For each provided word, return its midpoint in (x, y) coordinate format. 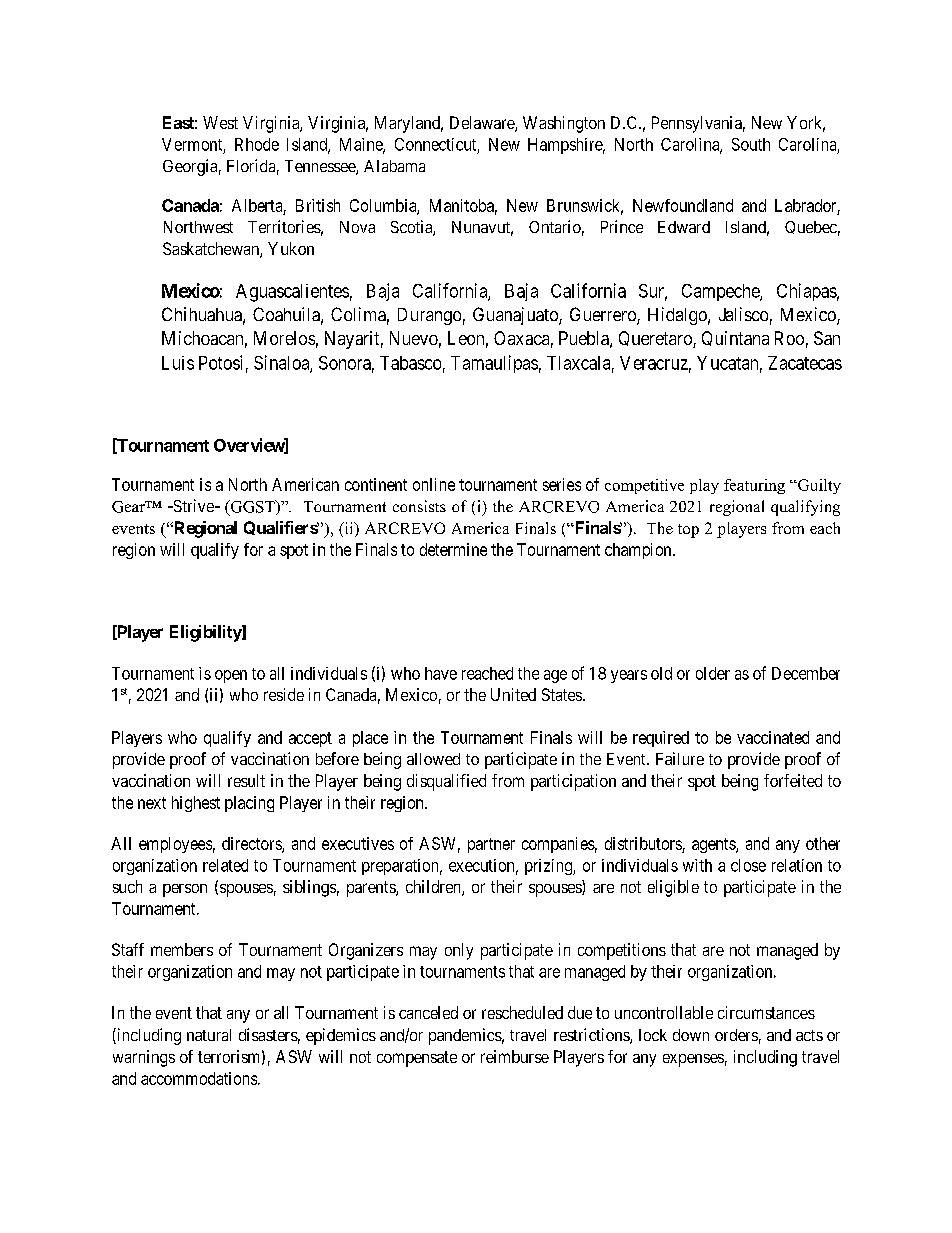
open (231, 676)
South (751, 144)
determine (453, 549)
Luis (178, 363)
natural (209, 1035)
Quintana (735, 338)
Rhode (257, 144)
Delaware (483, 124)
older (713, 673)
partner (491, 845)
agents (714, 845)
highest (196, 804)
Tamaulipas (494, 364)
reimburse (515, 1056)
